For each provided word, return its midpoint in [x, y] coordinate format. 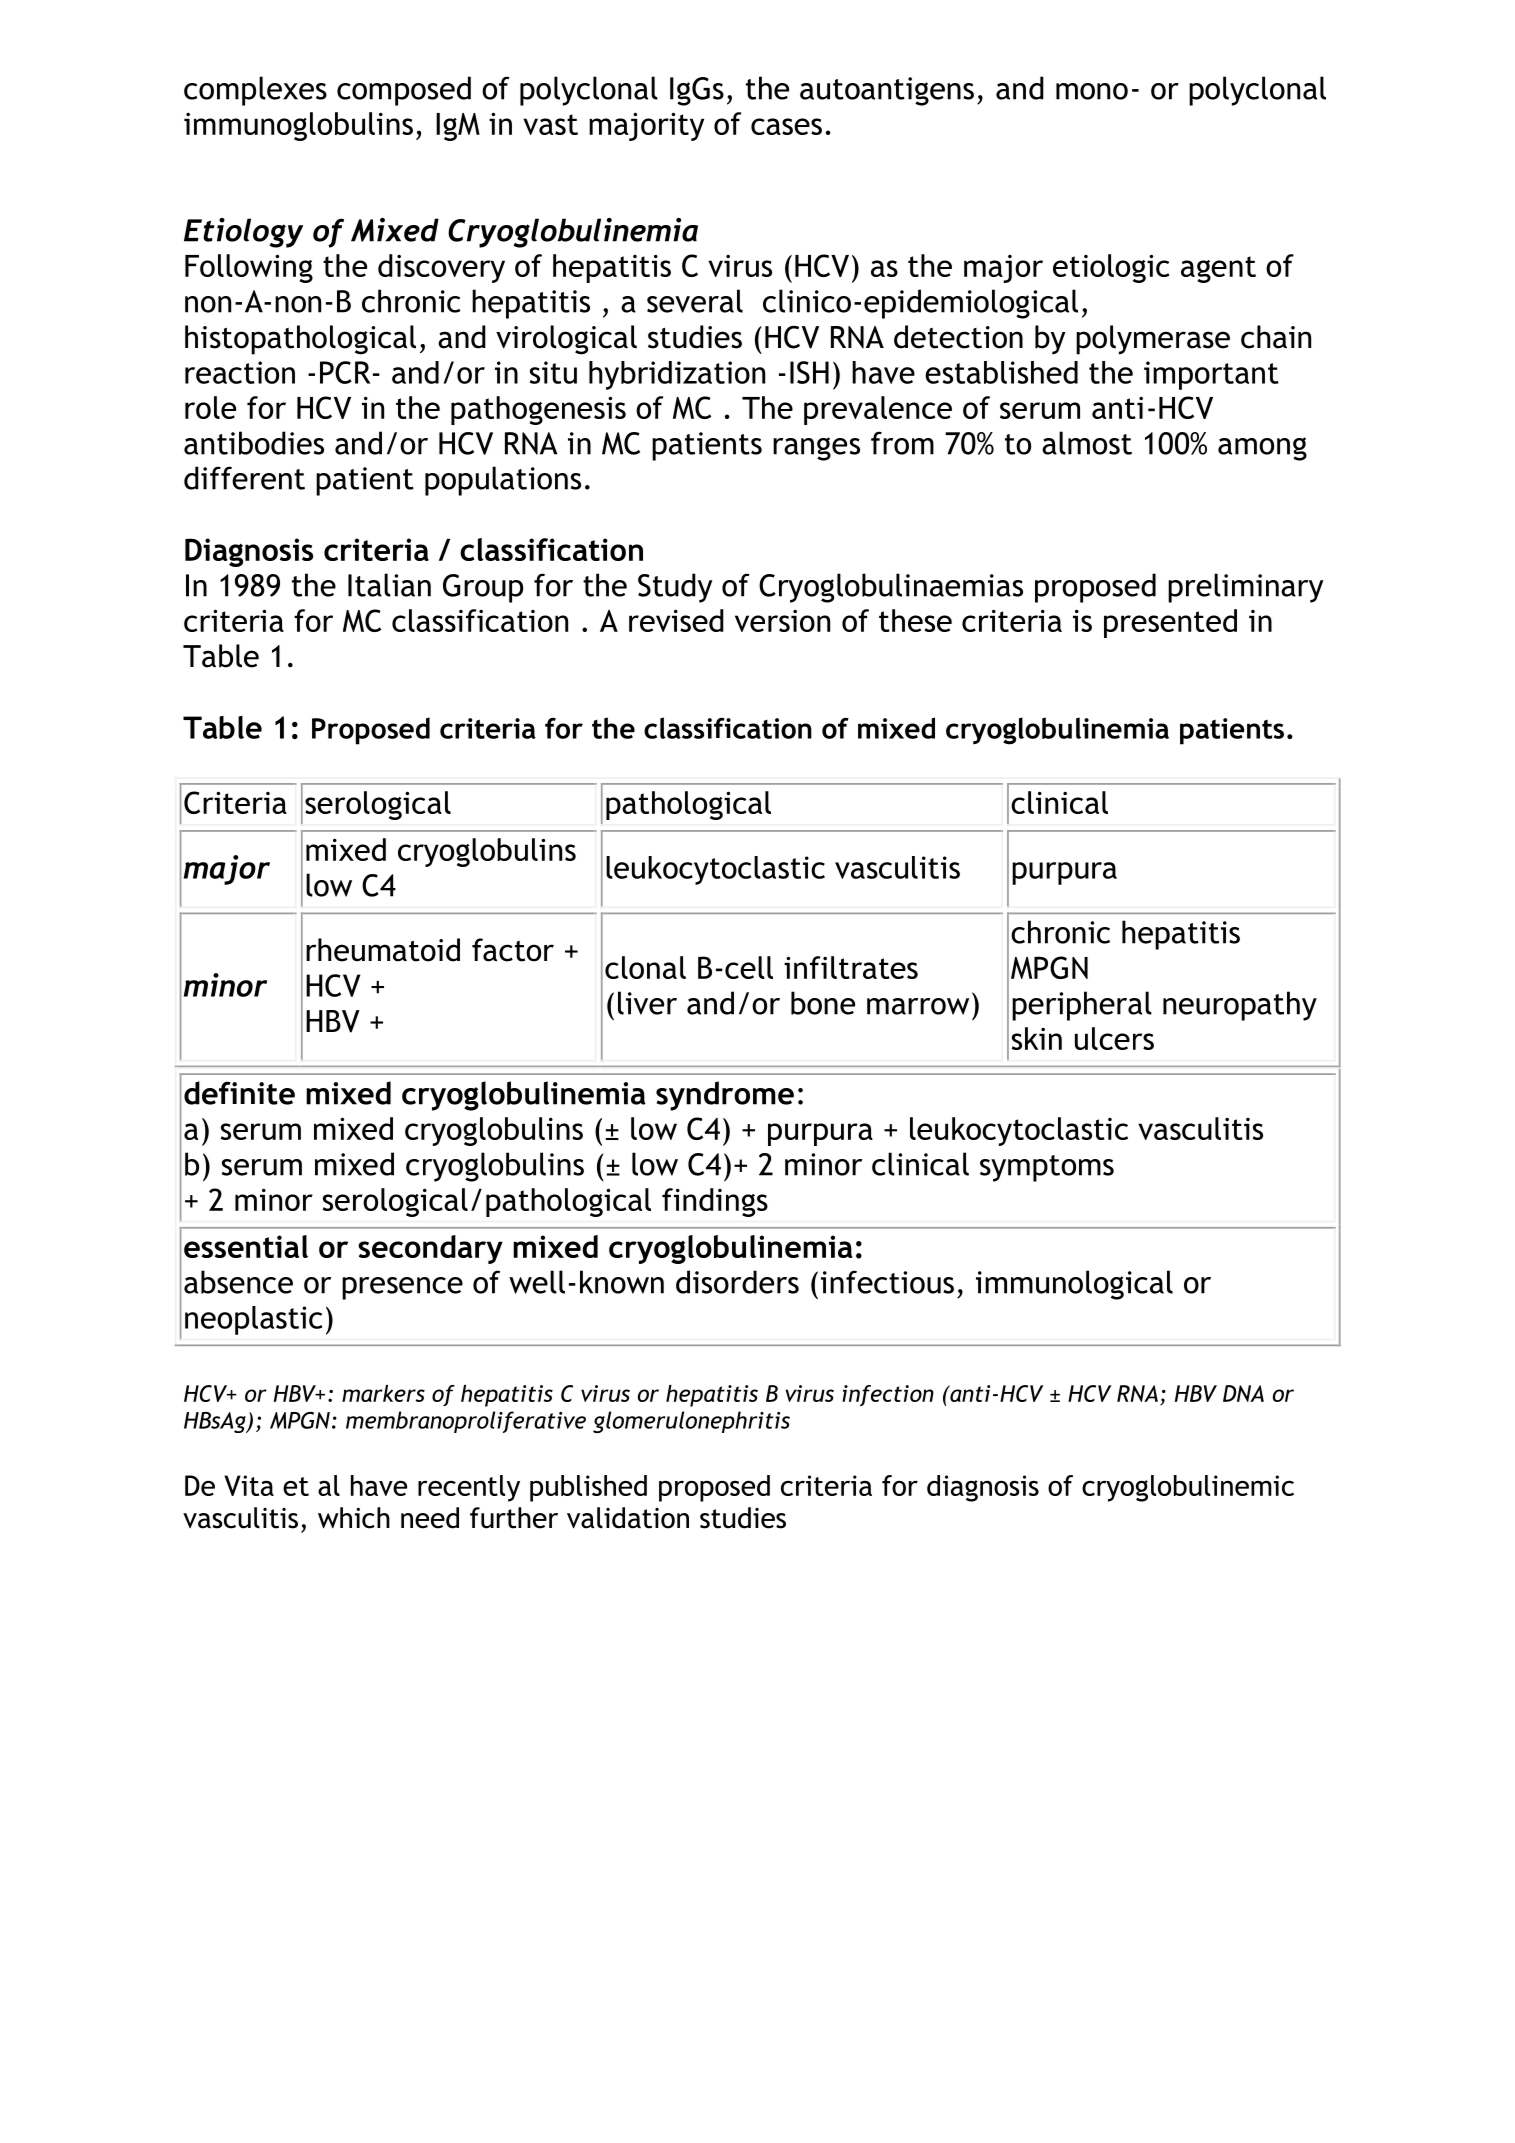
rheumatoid [383, 950]
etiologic [1111, 268]
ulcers [1114, 1038]
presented [1170, 623]
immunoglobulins [298, 126]
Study [675, 588]
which [354, 1518]
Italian [389, 585]
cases [786, 126]
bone [823, 1003]
